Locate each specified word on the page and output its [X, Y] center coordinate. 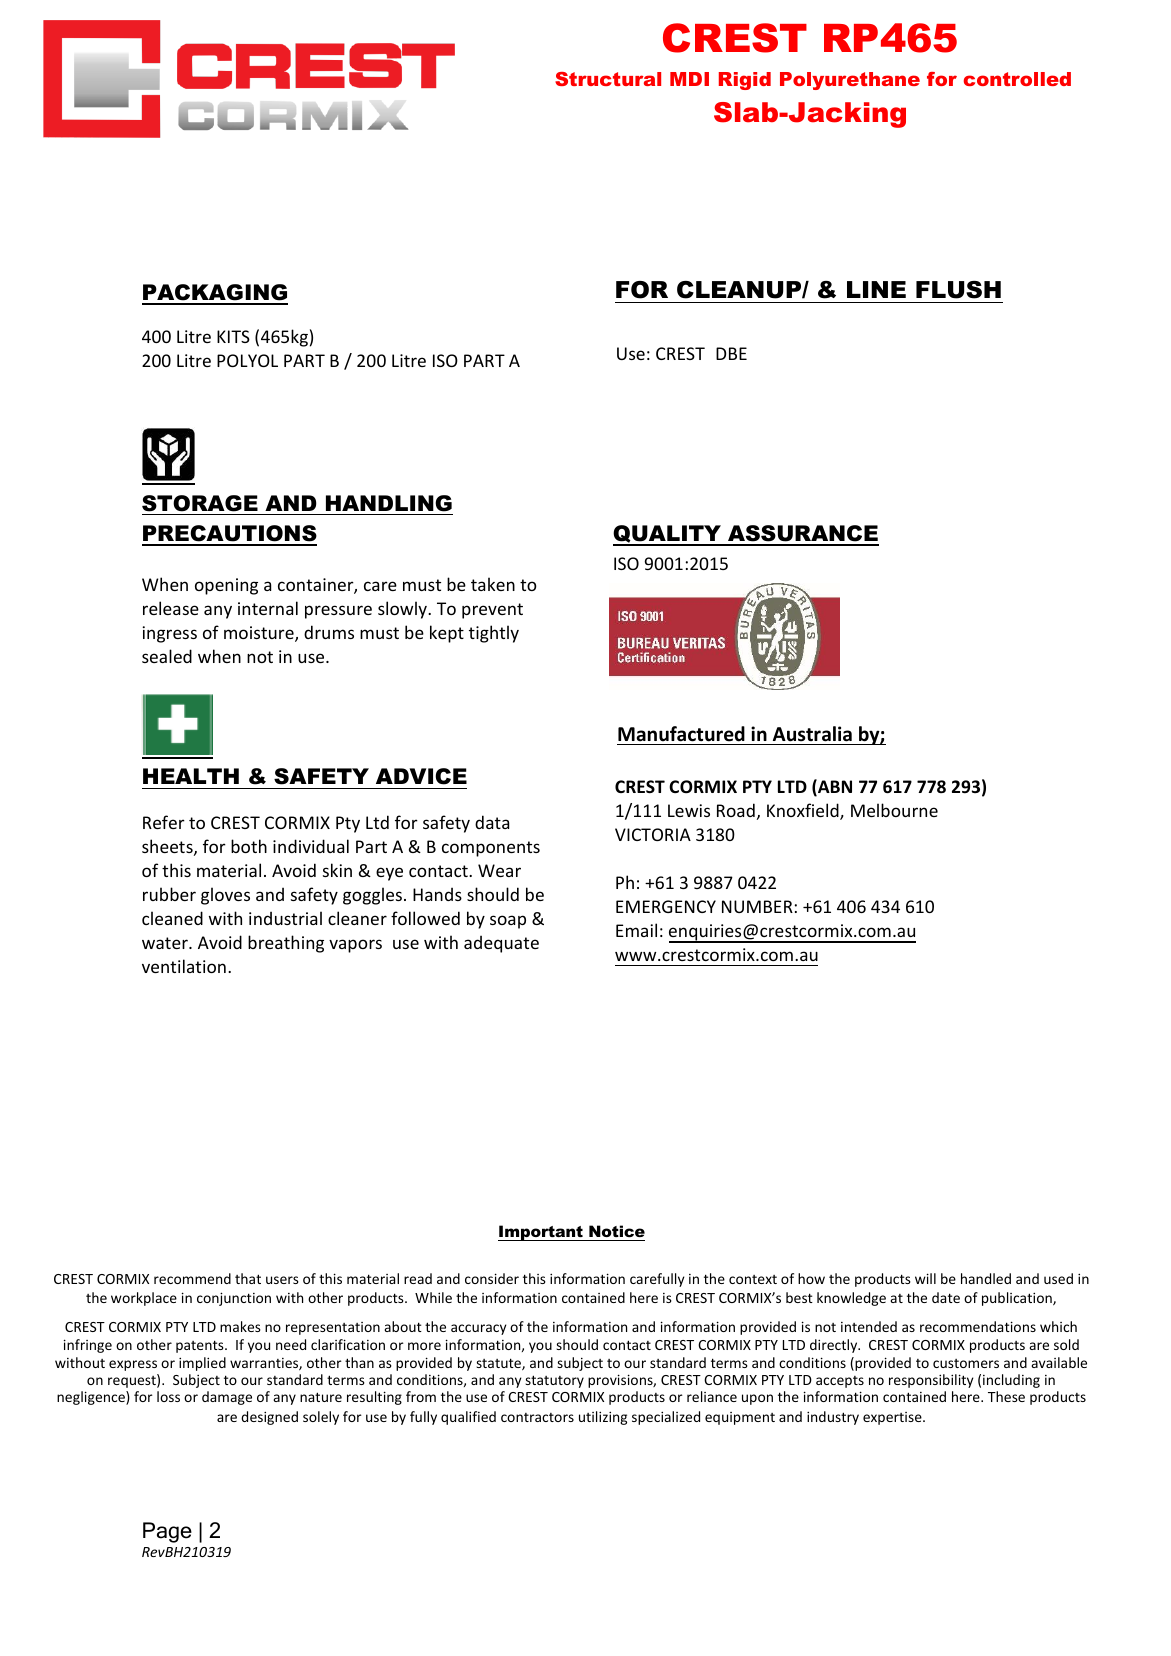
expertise [893, 1418]
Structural [608, 79]
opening [226, 586]
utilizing [603, 1418]
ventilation [184, 966]
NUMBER [757, 906]
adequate [501, 944]
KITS [233, 336]
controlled [1017, 79]
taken [493, 584]
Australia [812, 734]
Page [167, 1532]
